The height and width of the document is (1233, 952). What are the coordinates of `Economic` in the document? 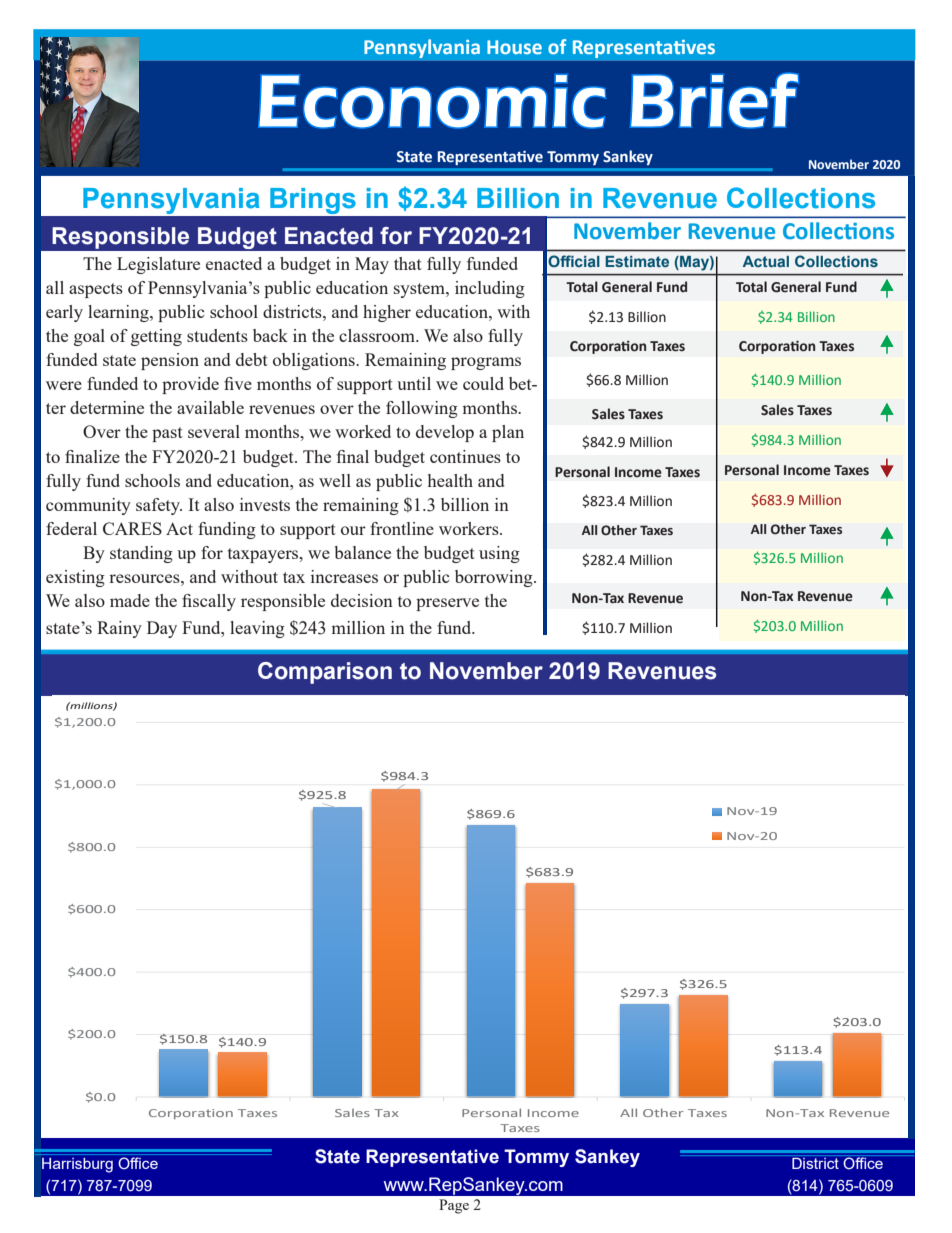 It's located at (432, 101).
